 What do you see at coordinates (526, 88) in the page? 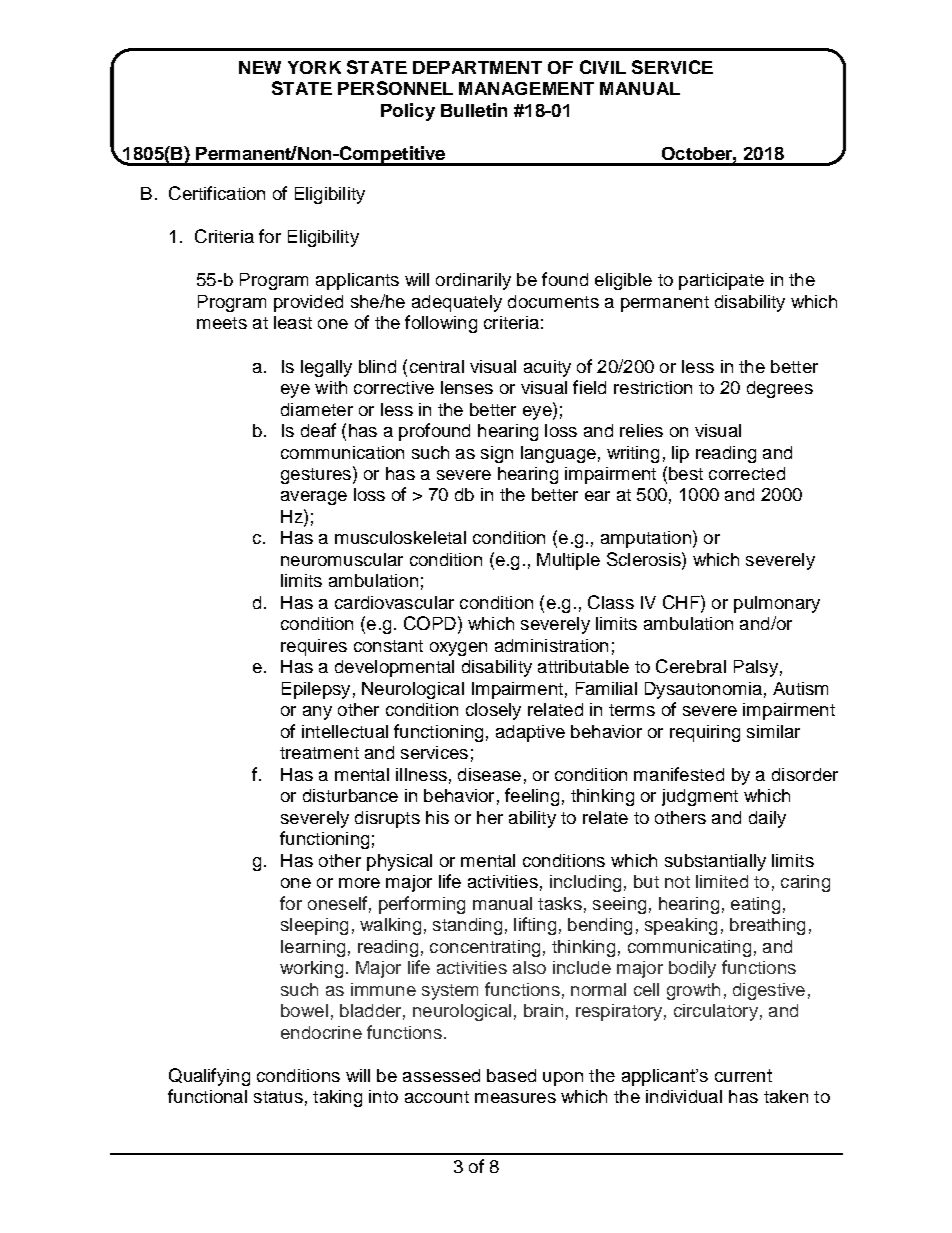
I see `MANAGEMENT` at bounding box center [526, 88].
